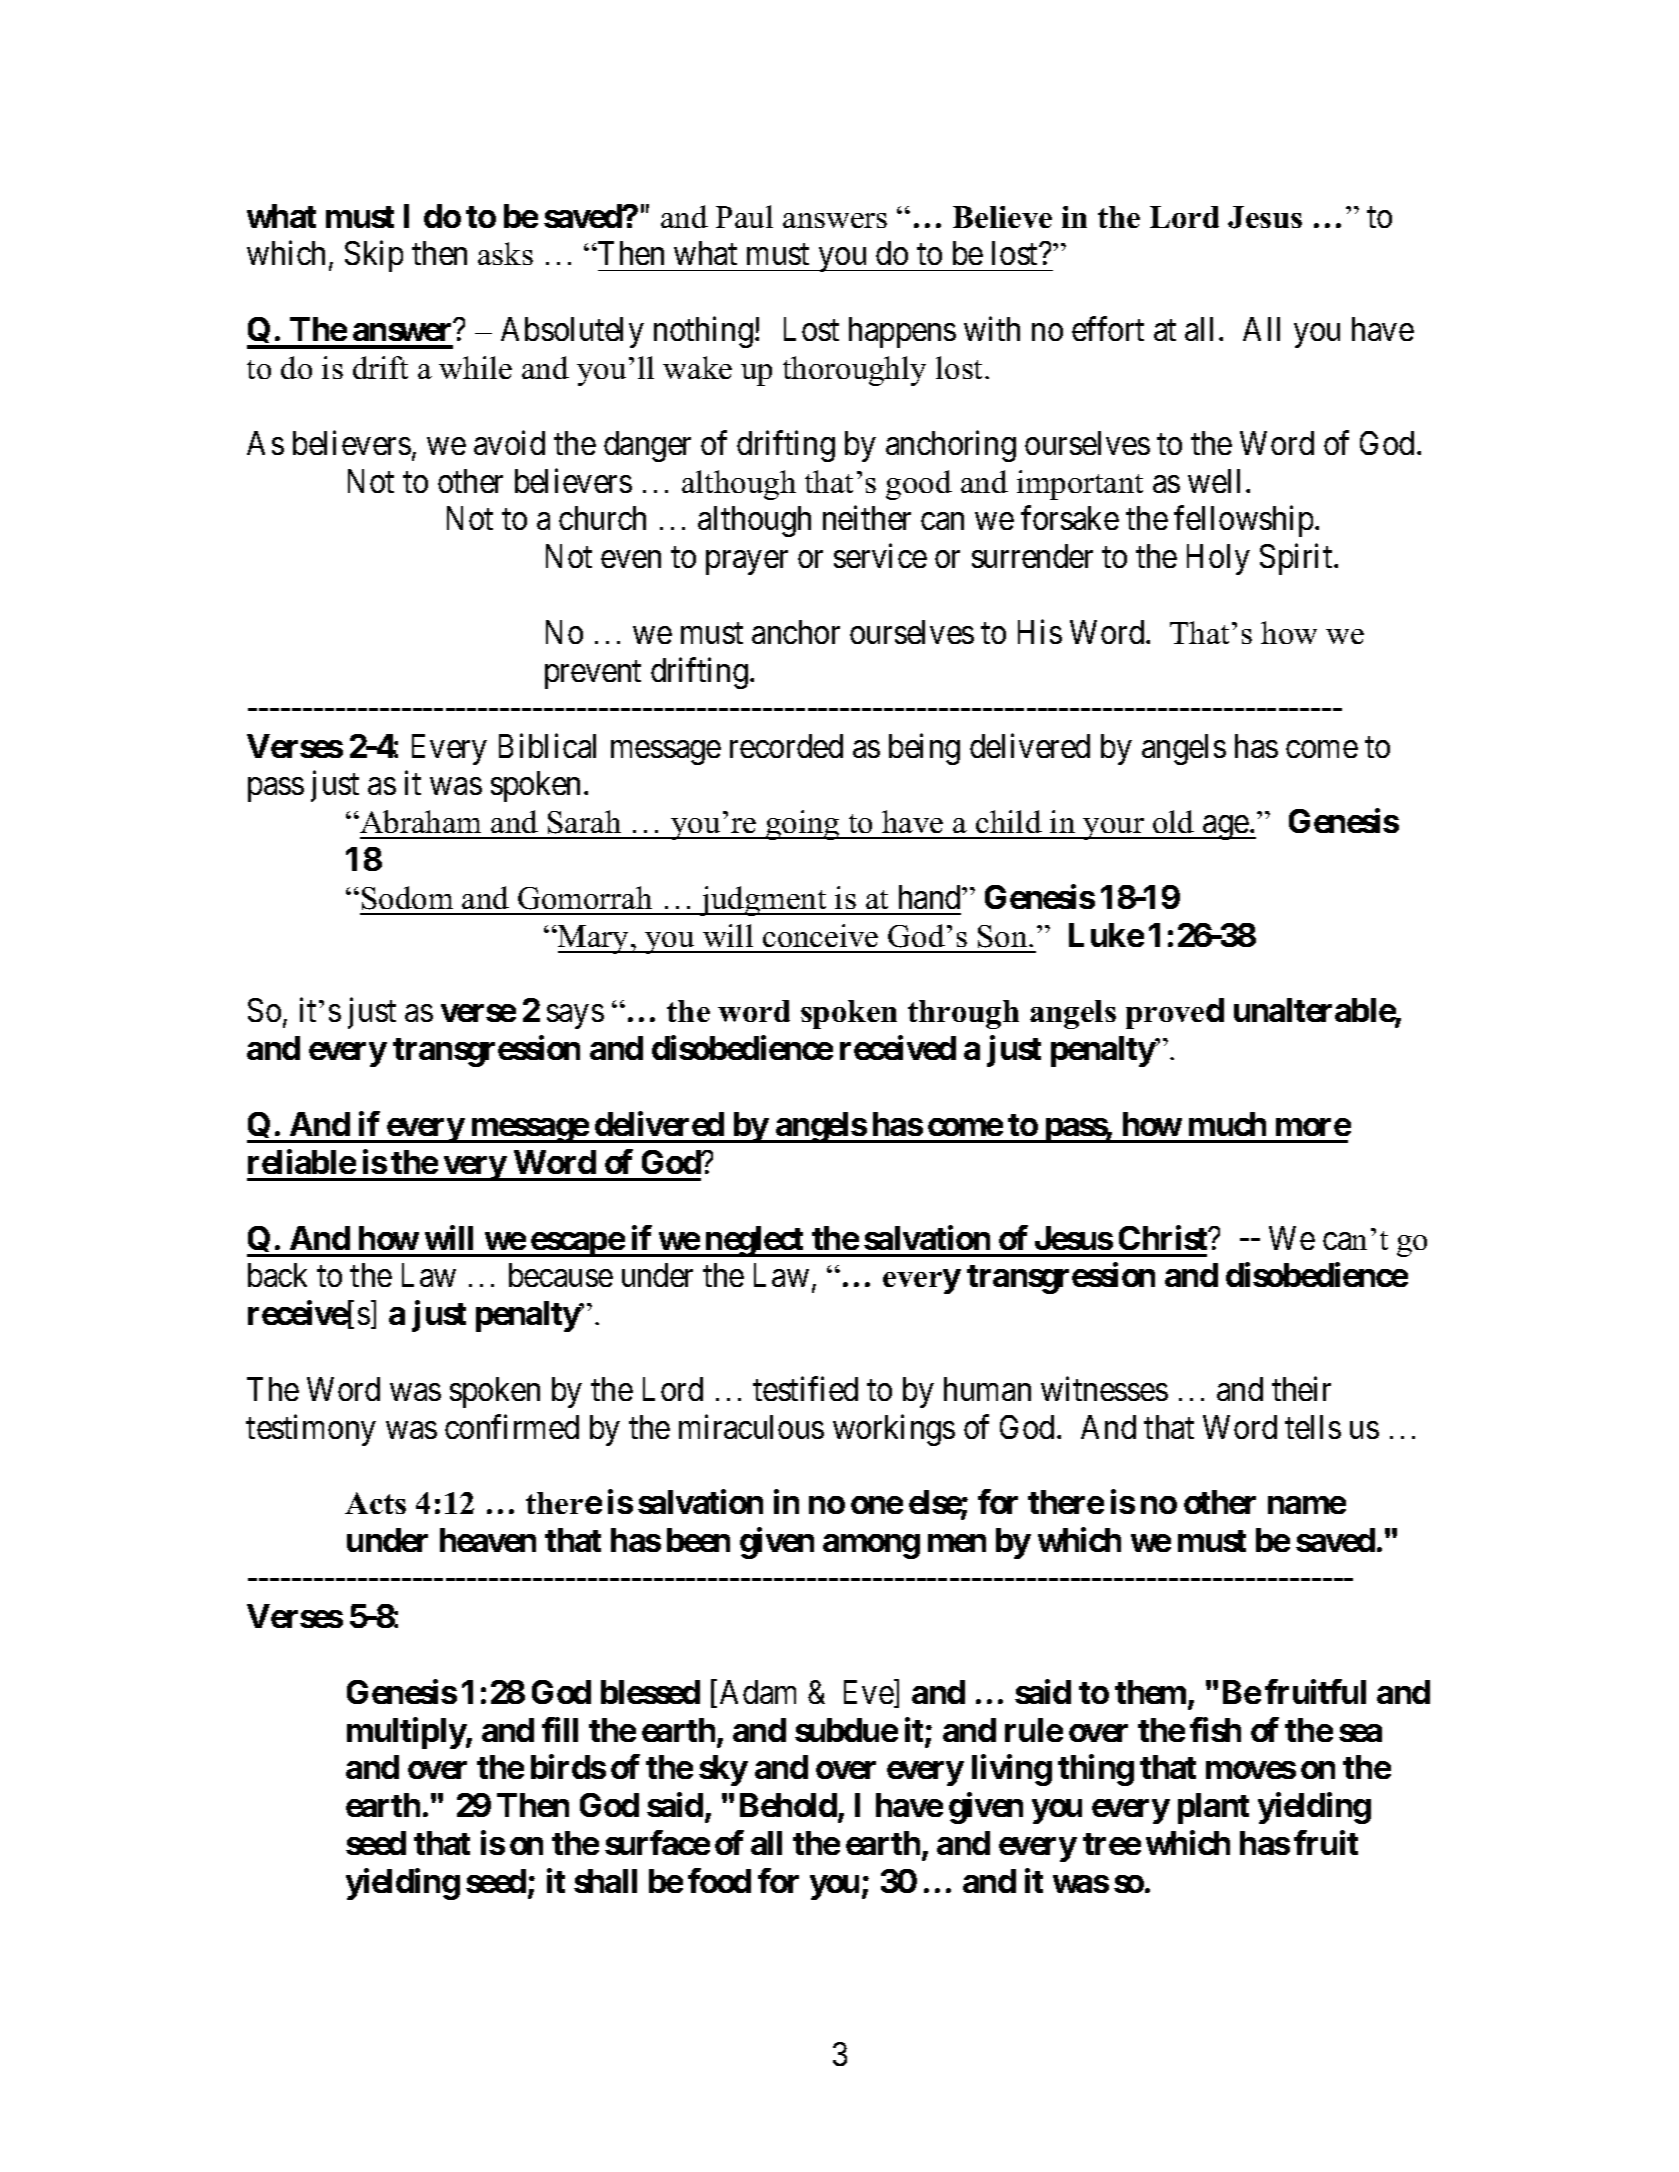 The width and height of the screenshot is (1679, 2172). Describe the element at coordinates (374, 256) in the screenshot. I see `Skip` at that location.
